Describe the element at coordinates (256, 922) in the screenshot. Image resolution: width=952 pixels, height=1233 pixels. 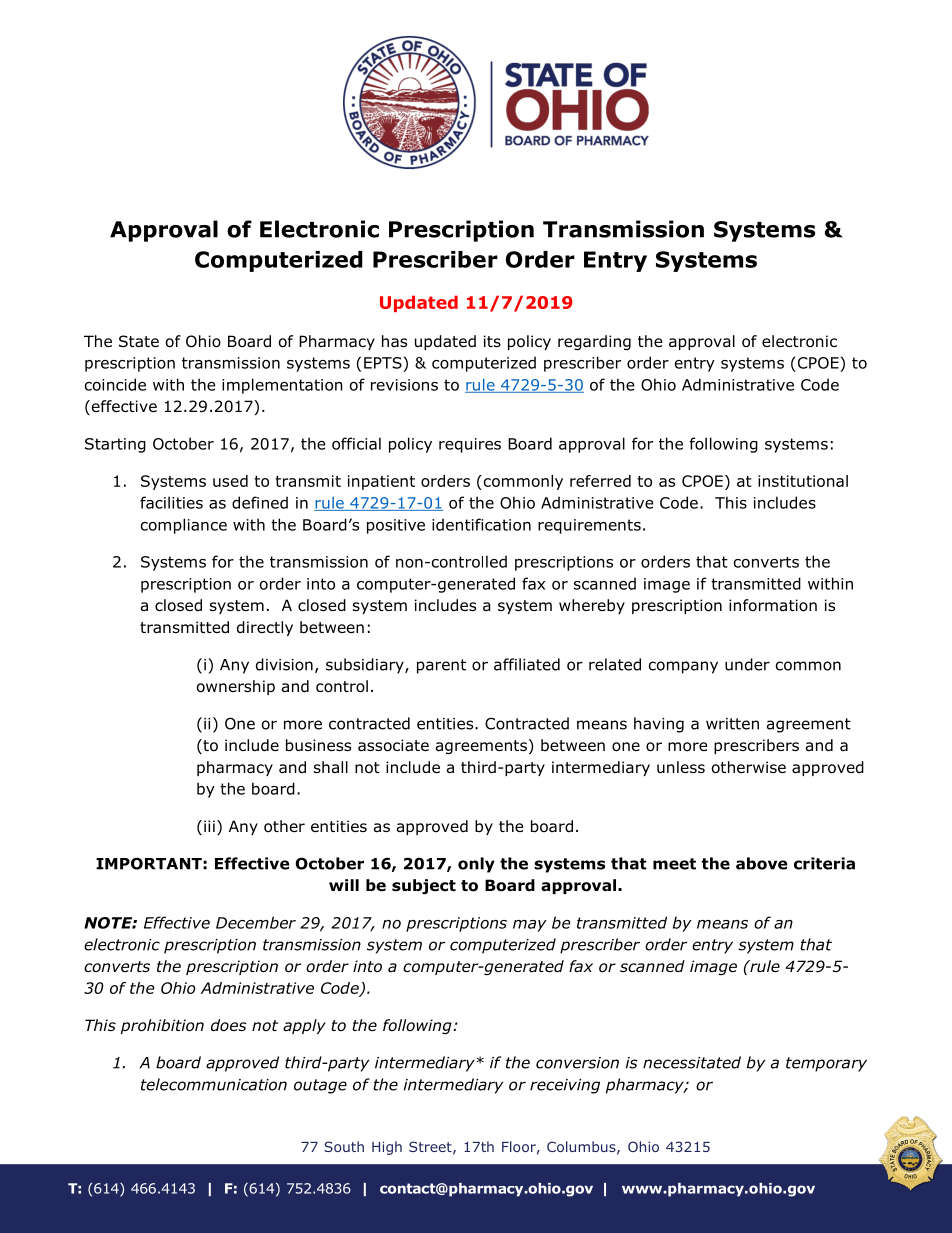
I see `December` at that location.
